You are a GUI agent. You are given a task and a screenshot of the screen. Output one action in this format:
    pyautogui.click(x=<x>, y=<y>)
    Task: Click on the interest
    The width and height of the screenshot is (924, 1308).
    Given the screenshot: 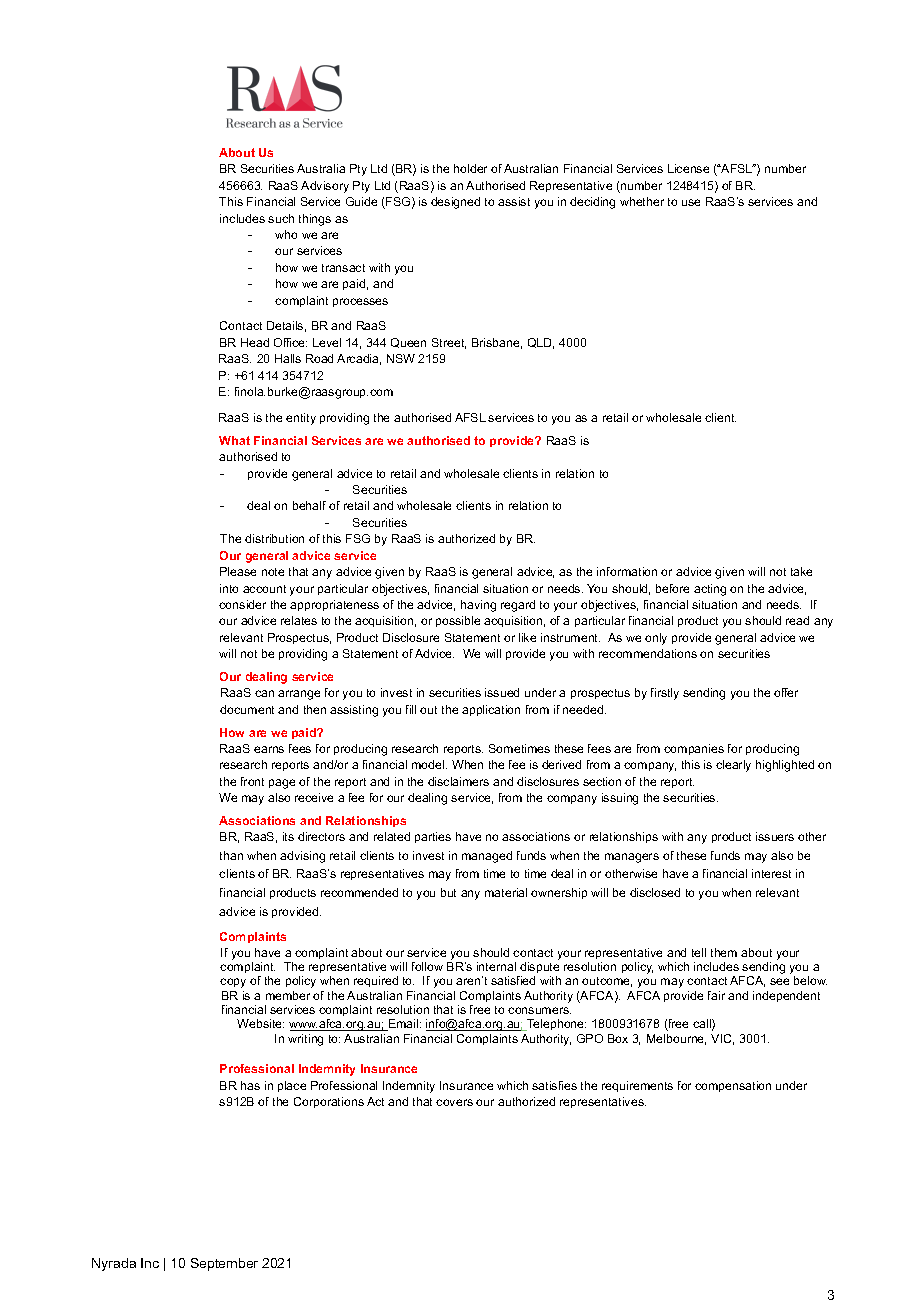 What is the action you would take?
    pyautogui.click(x=771, y=873)
